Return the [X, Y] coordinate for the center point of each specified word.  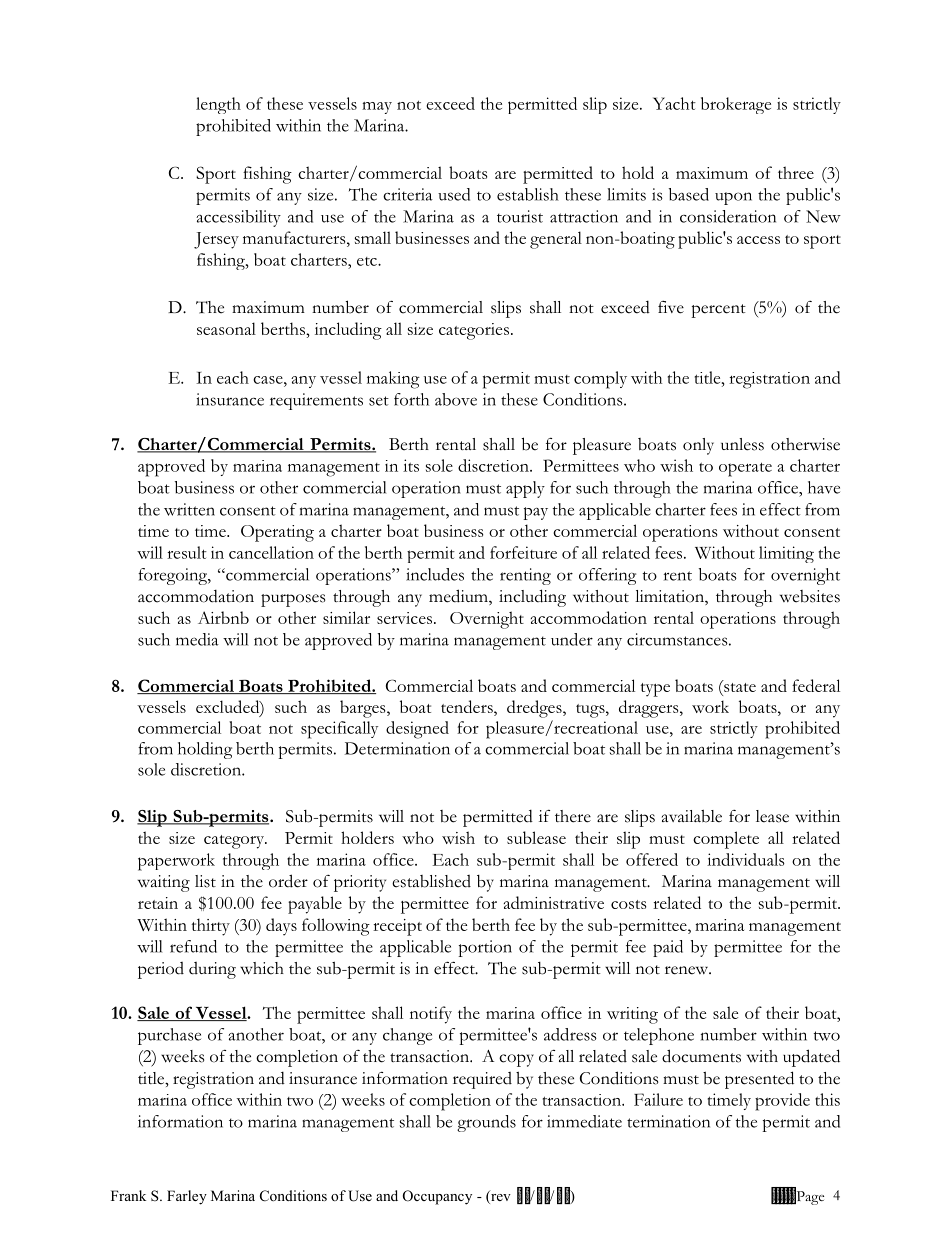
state [739, 686]
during [212, 970]
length [218, 105]
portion [485, 948]
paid [668, 948]
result [187, 552]
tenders [468, 706]
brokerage [736, 105]
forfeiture [523, 552]
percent [718, 311]
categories [474, 331]
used [454, 194]
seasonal [226, 328]
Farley [187, 1197]
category [235, 842]
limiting [786, 554]
